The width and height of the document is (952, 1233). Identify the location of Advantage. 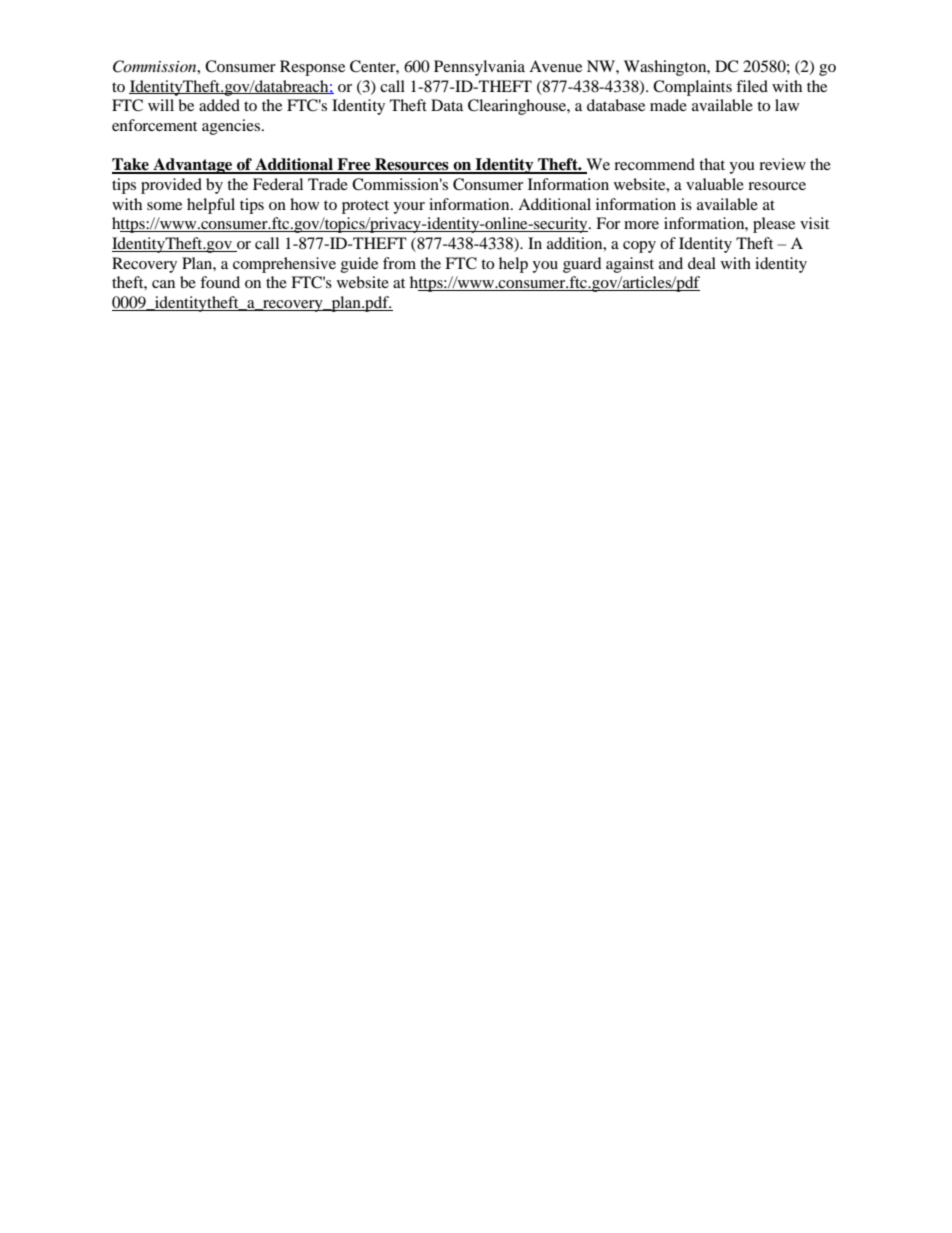
(193, 166).
